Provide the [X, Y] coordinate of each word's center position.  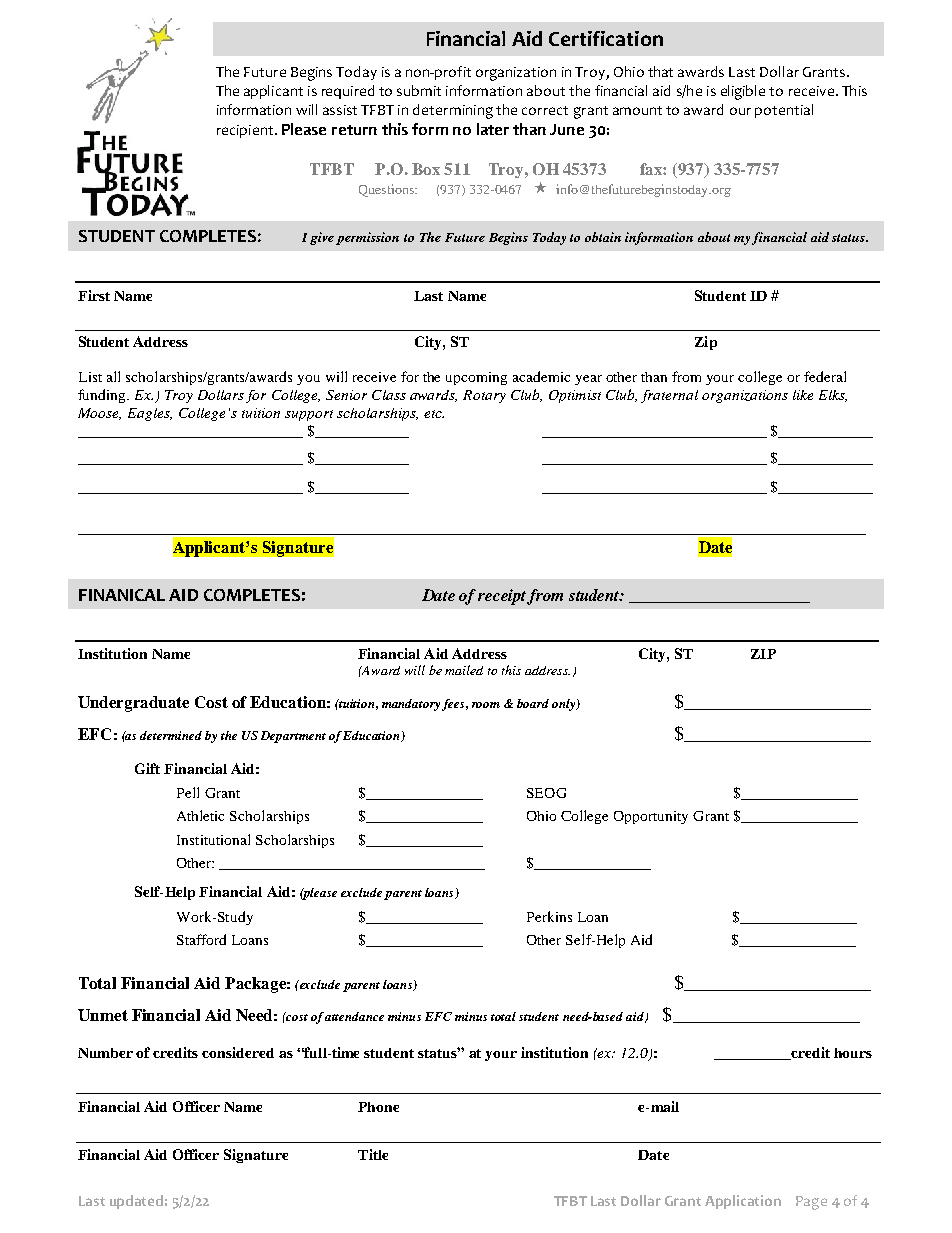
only [565, 705]
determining [453, 111]
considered [238, 1052]
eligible [743, 92]
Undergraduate [133, 704]
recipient [246, 131]
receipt [503, 597]
